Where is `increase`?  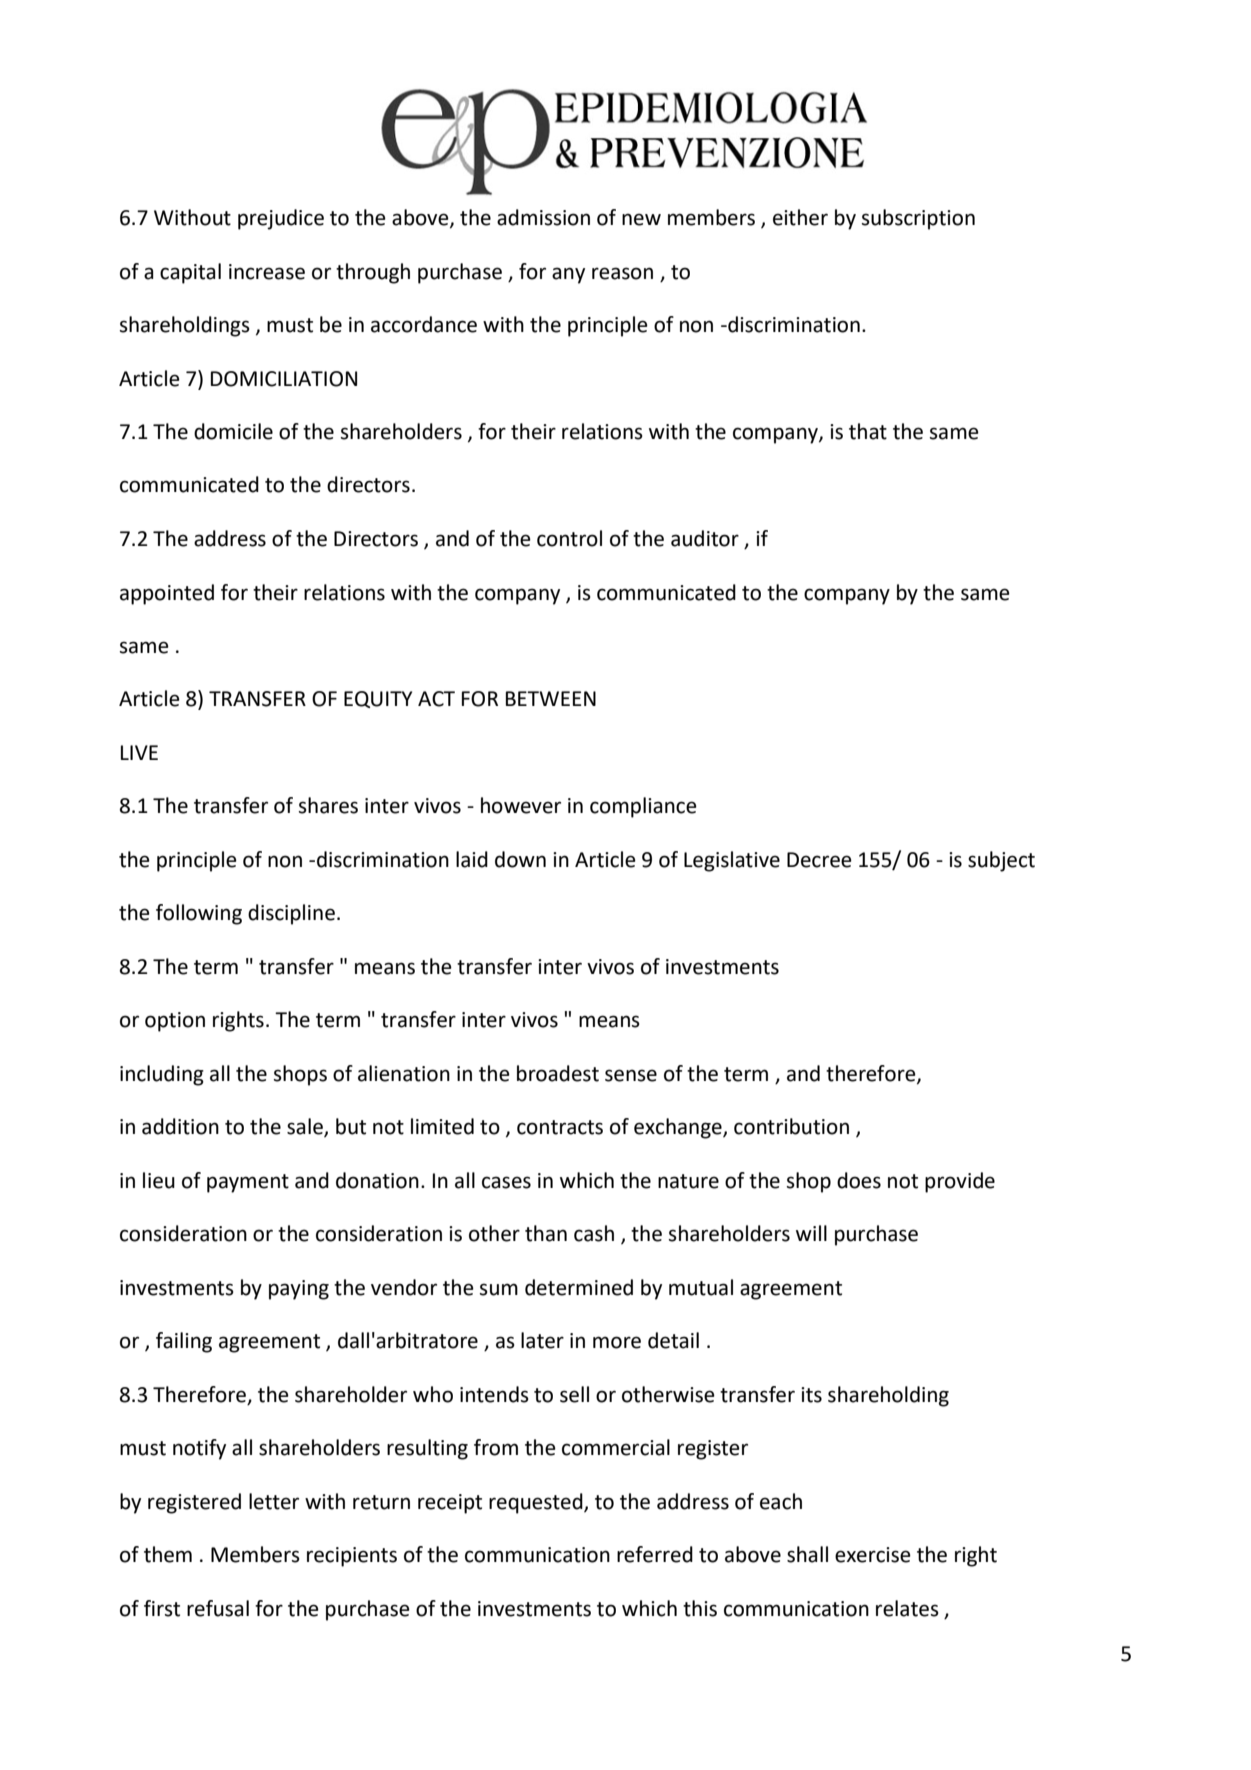
increase is located at coordinates (267, 272).
